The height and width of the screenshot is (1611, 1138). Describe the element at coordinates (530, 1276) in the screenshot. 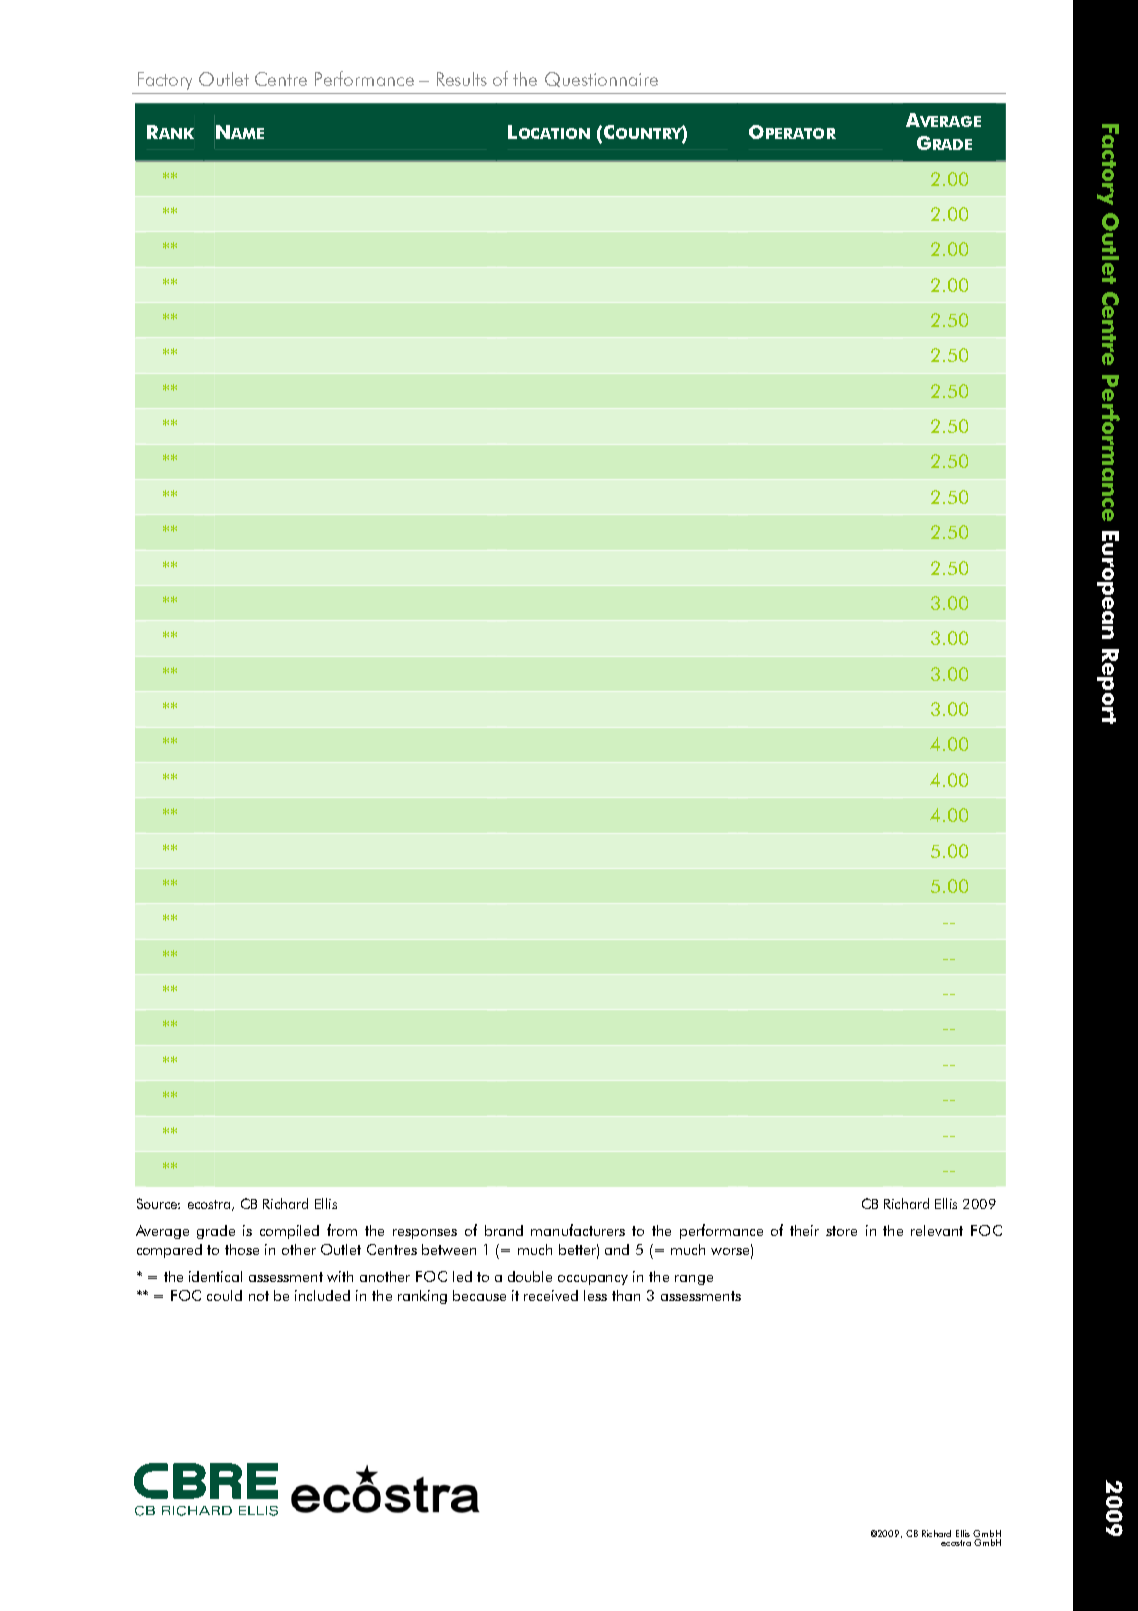

I see `double` at that location.
